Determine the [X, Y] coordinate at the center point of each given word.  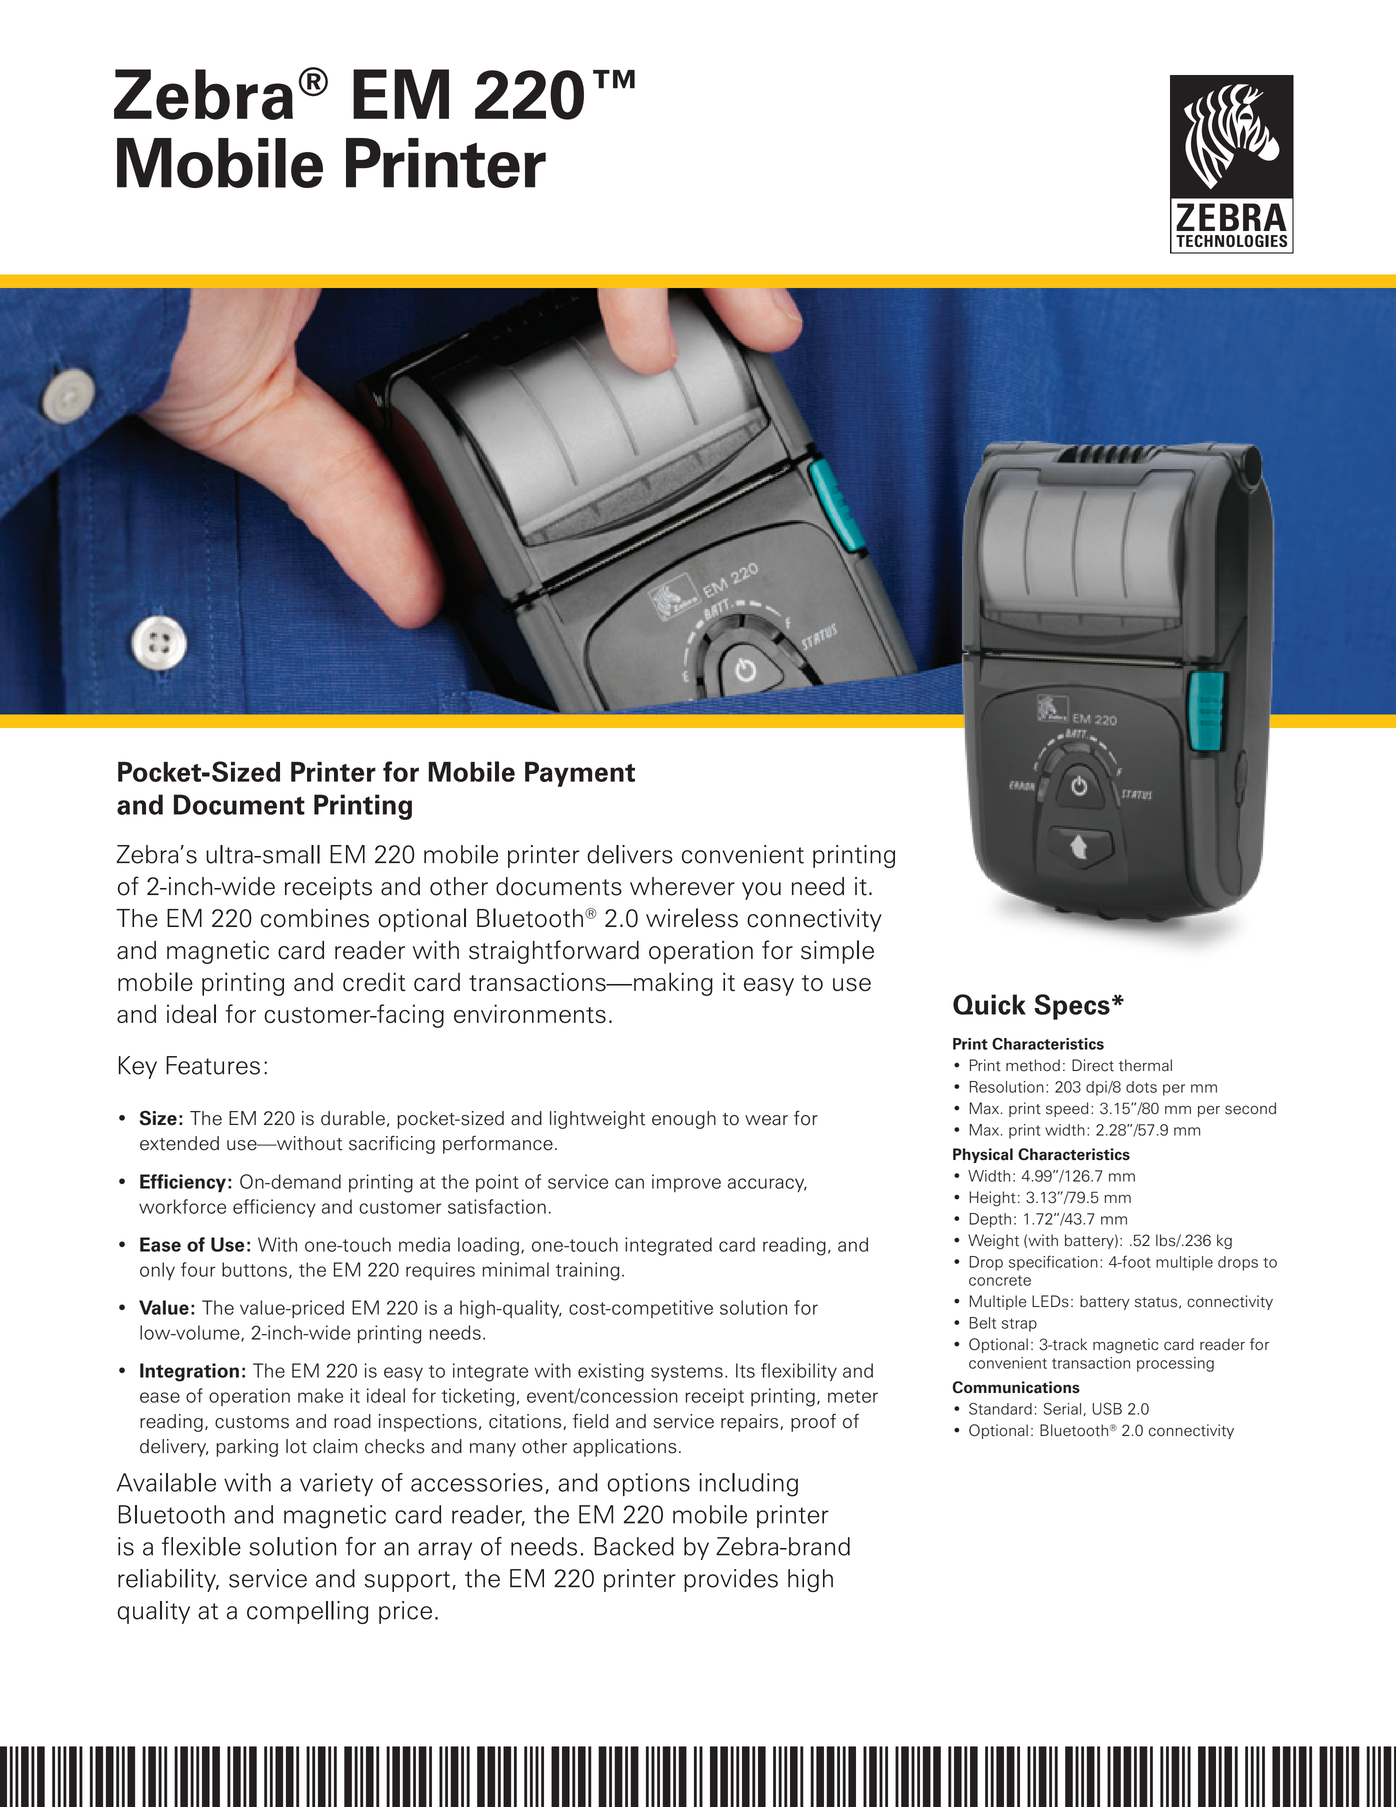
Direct [1093, 1065]
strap [1019, 1325]
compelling [307, 1612]
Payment [580, 774]
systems [687, 1373]
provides [731, 1580]
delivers [630, 854]
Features [213, 1065]
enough [684, 1120]
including [748, 1485]
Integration [189, 1372]
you [761, 891]
